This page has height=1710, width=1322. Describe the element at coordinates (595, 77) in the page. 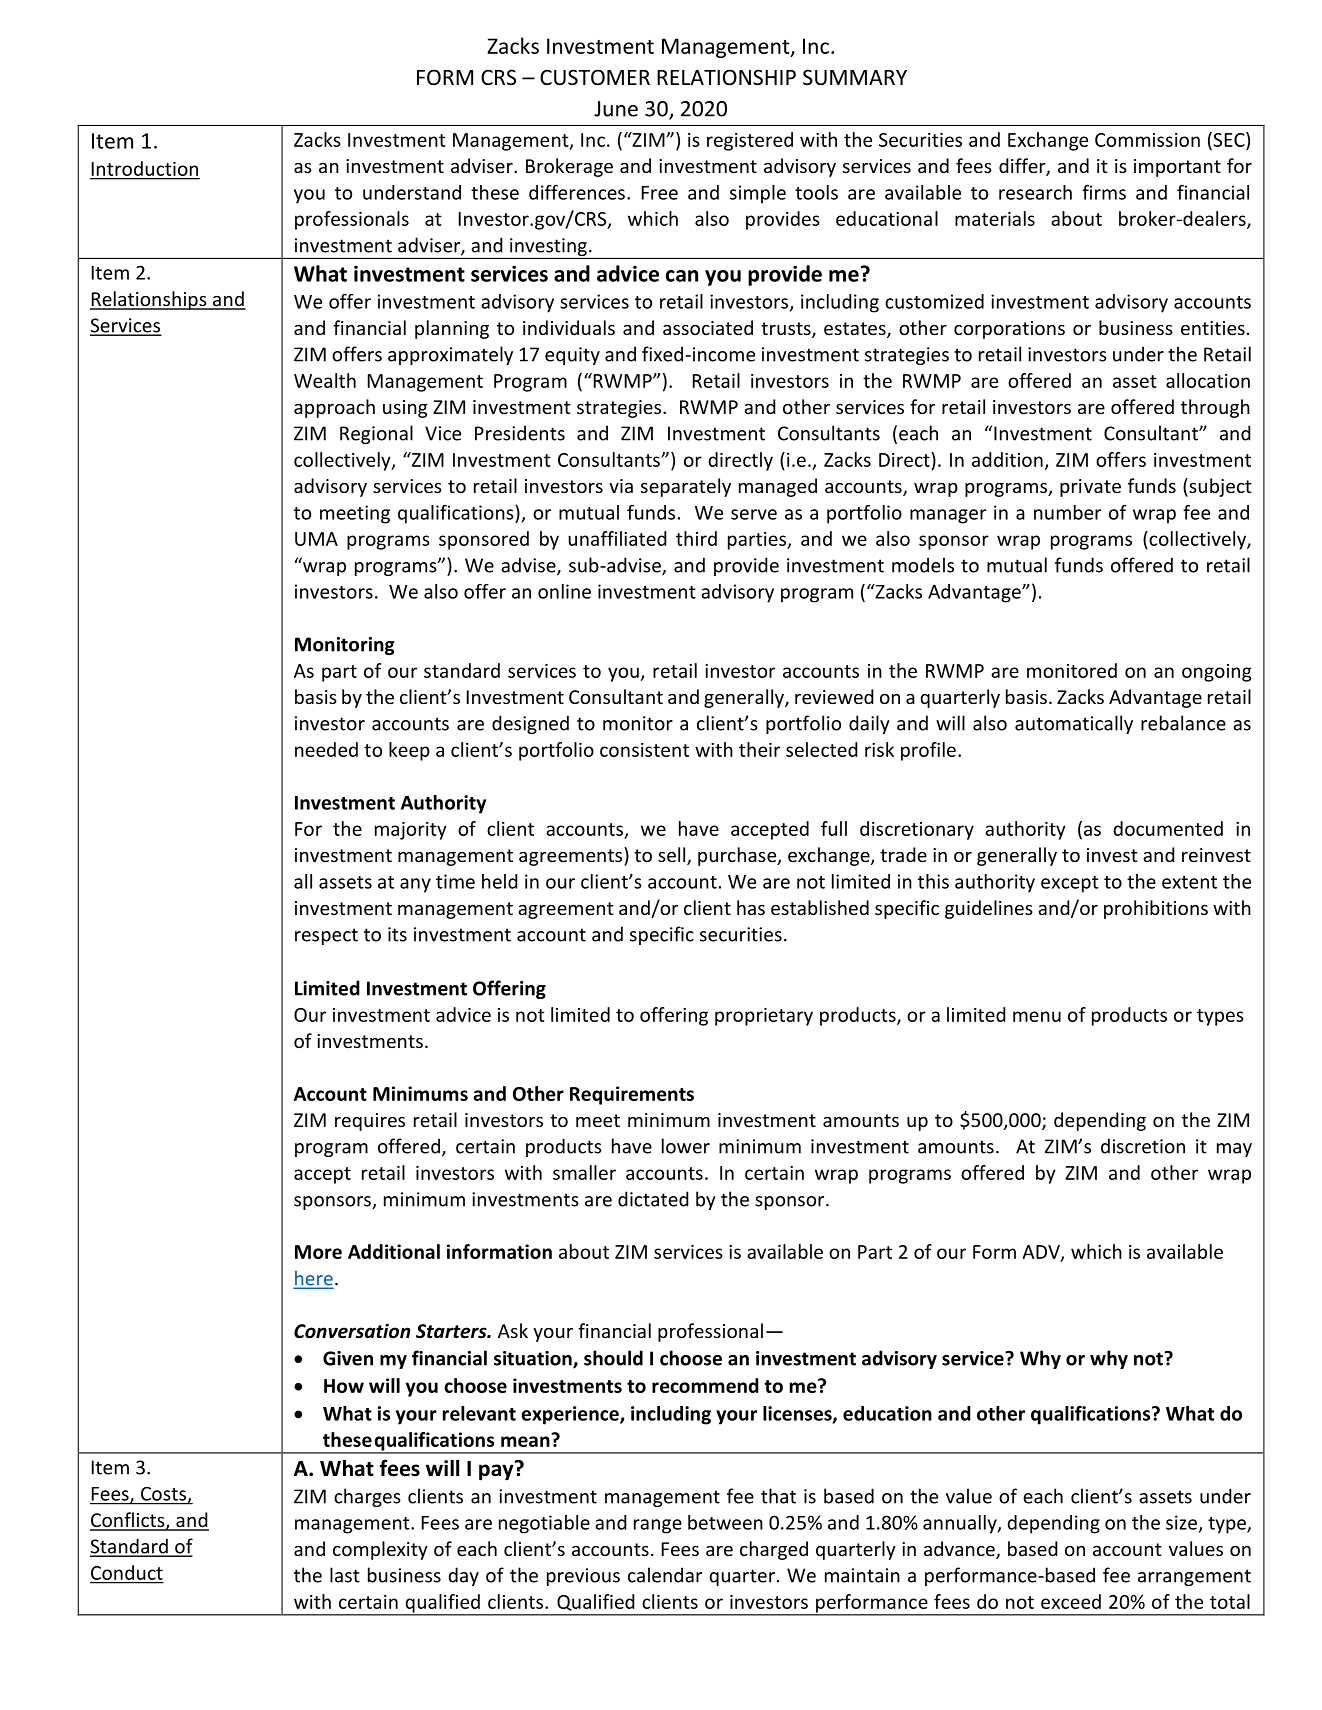

I see `CUSTOMER` at that location.
